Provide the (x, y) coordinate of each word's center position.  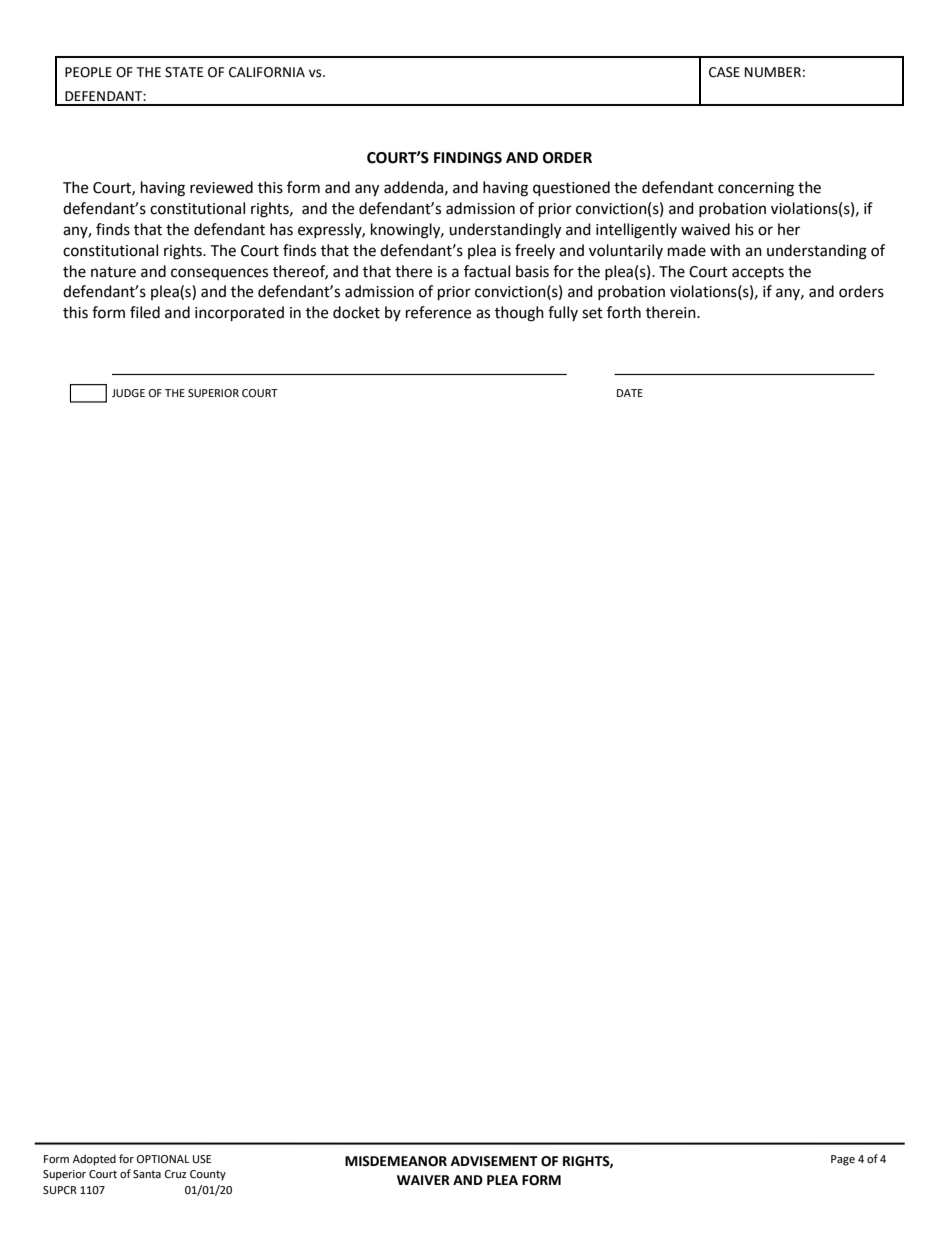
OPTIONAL (163, 1159)
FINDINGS (468, 158)
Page (843, 1160)
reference (438, 312)
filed (145, 312)
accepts (758, 273)
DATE (630, 393)
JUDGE (128, 393)
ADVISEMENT (494, 1161)
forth (624, 312)
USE (202, 1159)
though (519, 314)
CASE (724, 72)
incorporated (239, 314)
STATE (184, 72)
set (592, 313)
